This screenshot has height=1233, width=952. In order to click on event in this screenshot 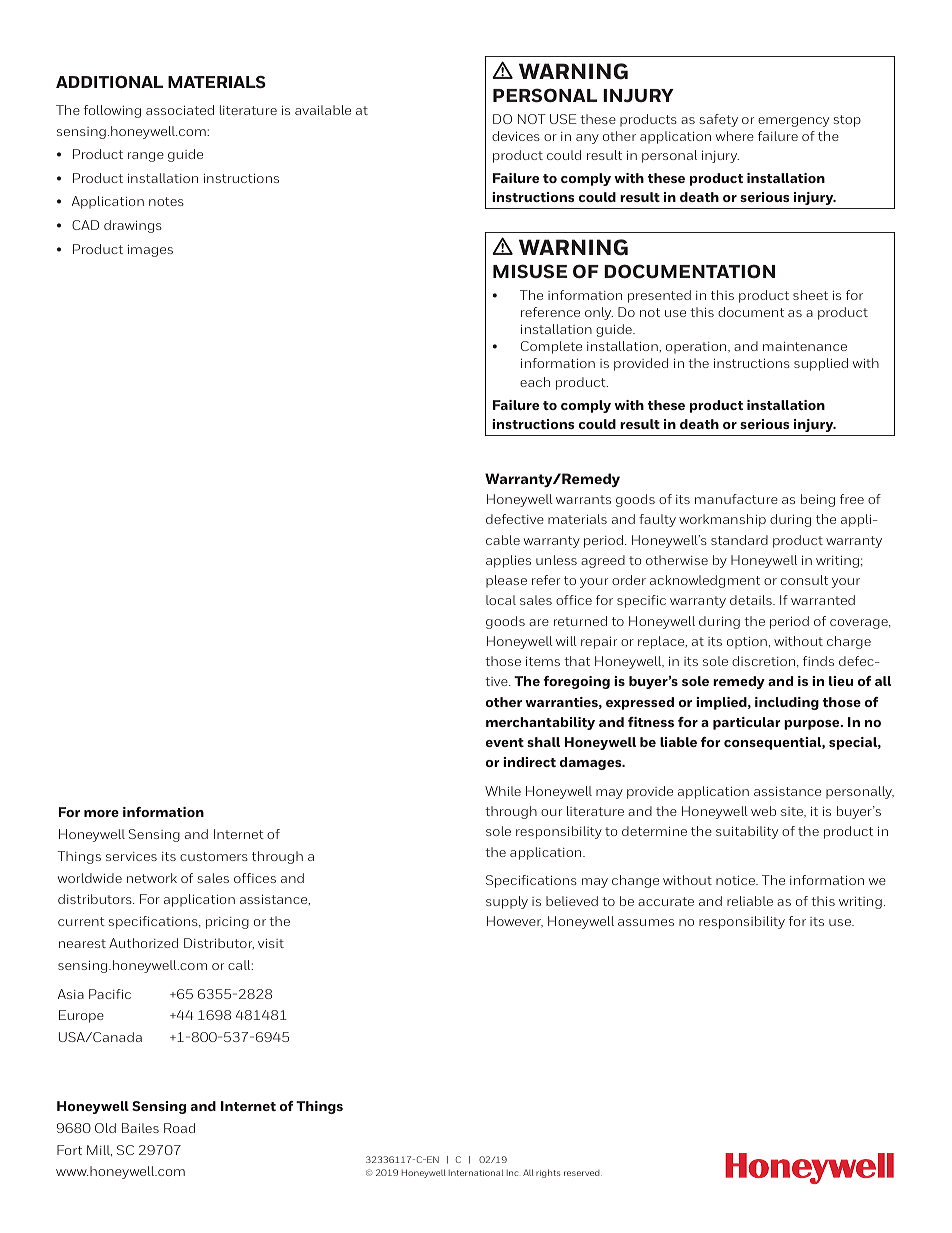, I will do `click(505, 742)`.
